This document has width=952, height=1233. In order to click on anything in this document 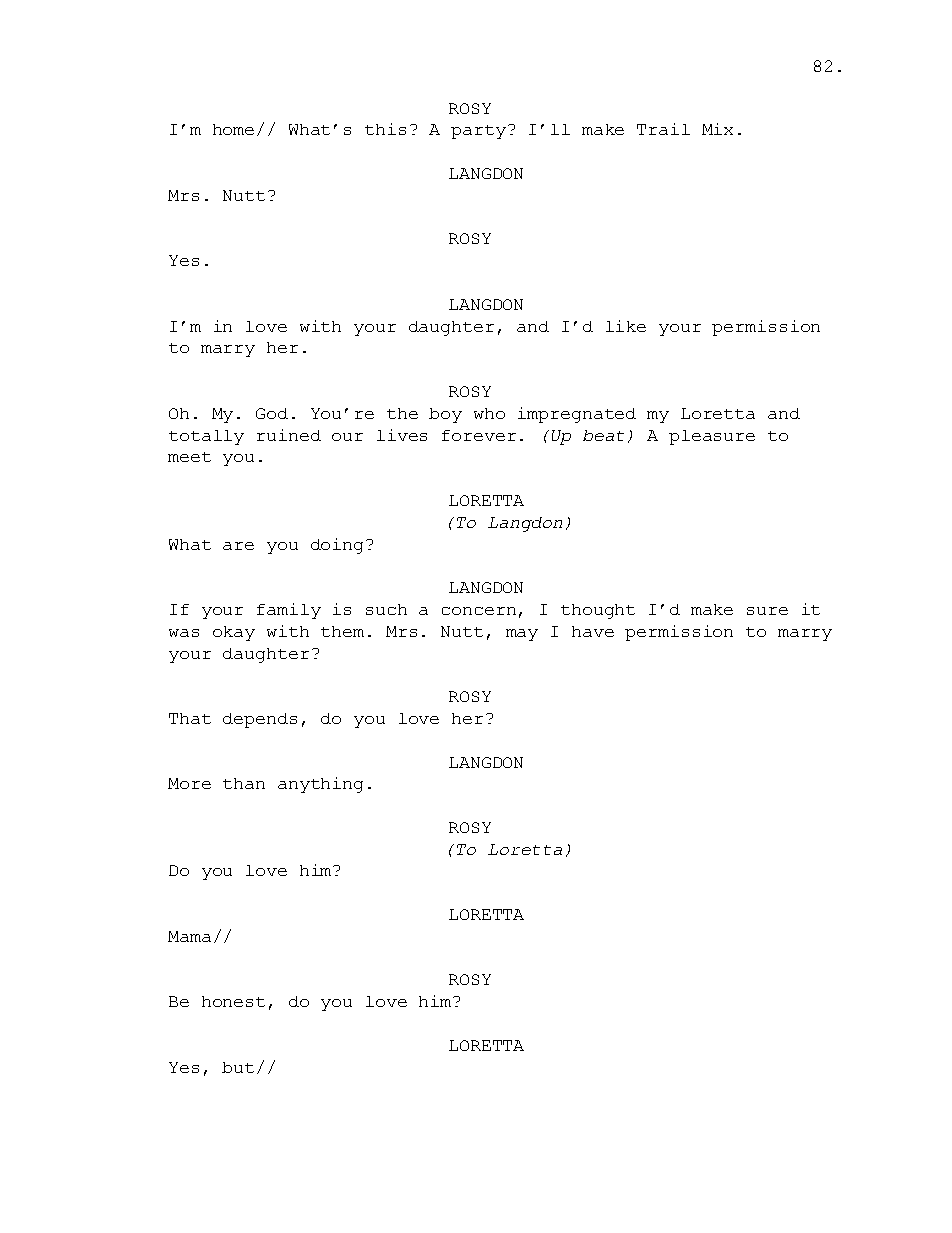, I will do `click(320, 785)`.
